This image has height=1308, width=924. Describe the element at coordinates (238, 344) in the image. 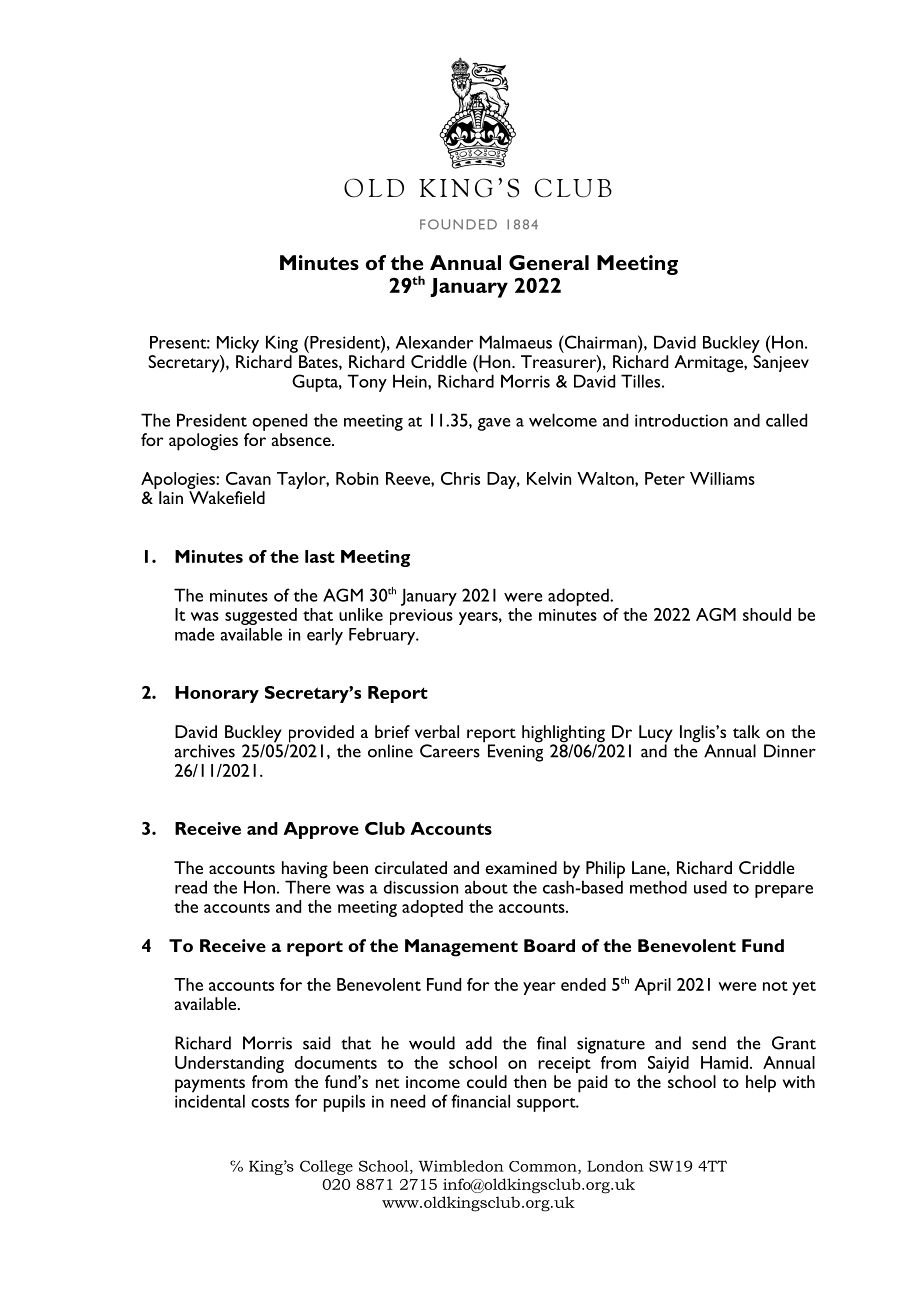

I see `Micky` at that location.
